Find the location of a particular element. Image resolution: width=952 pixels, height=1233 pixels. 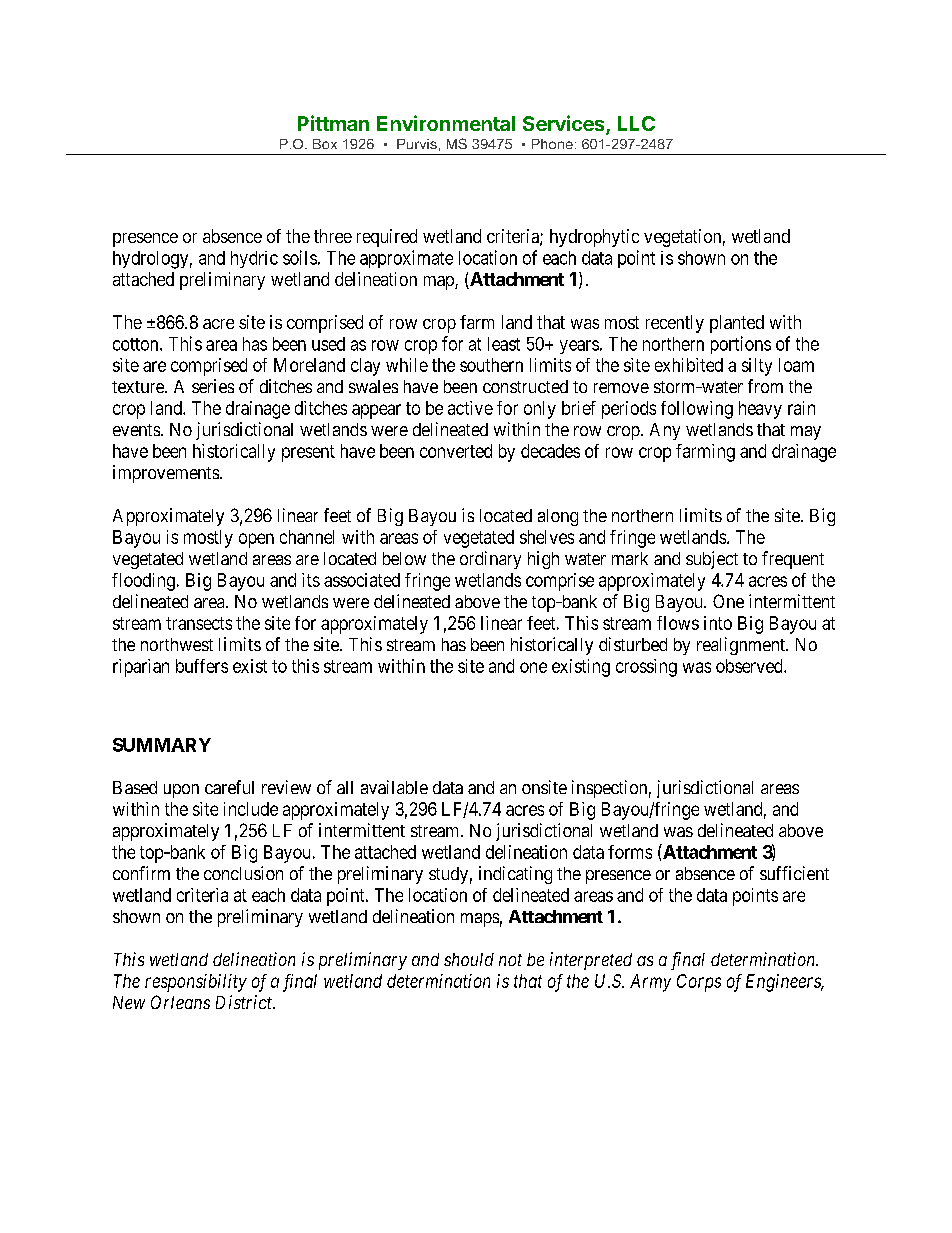

Any is located at coordinates (665, 431).
